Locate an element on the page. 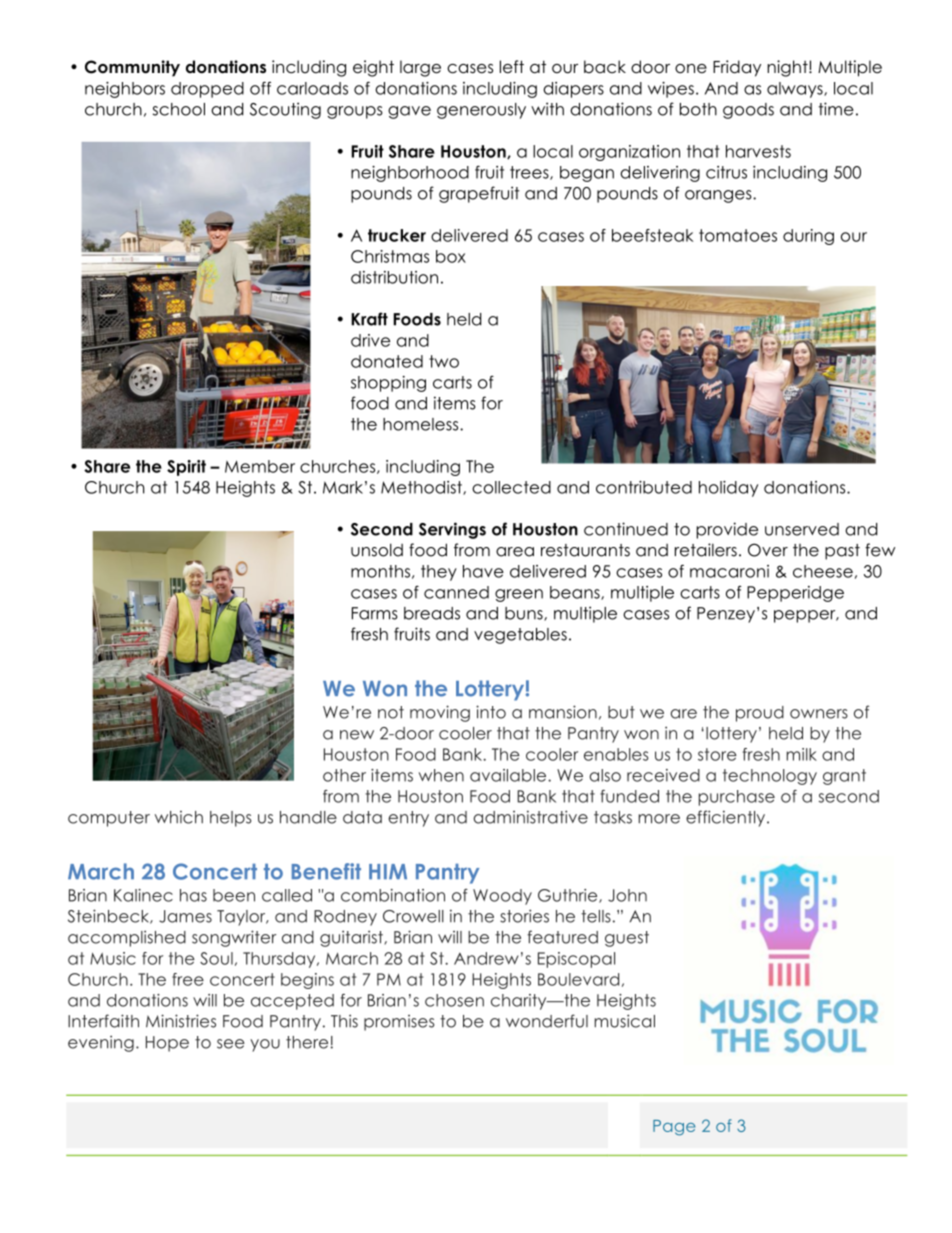 This document has height=1233, width=952. Page is located at coordinates (674, 1128).
